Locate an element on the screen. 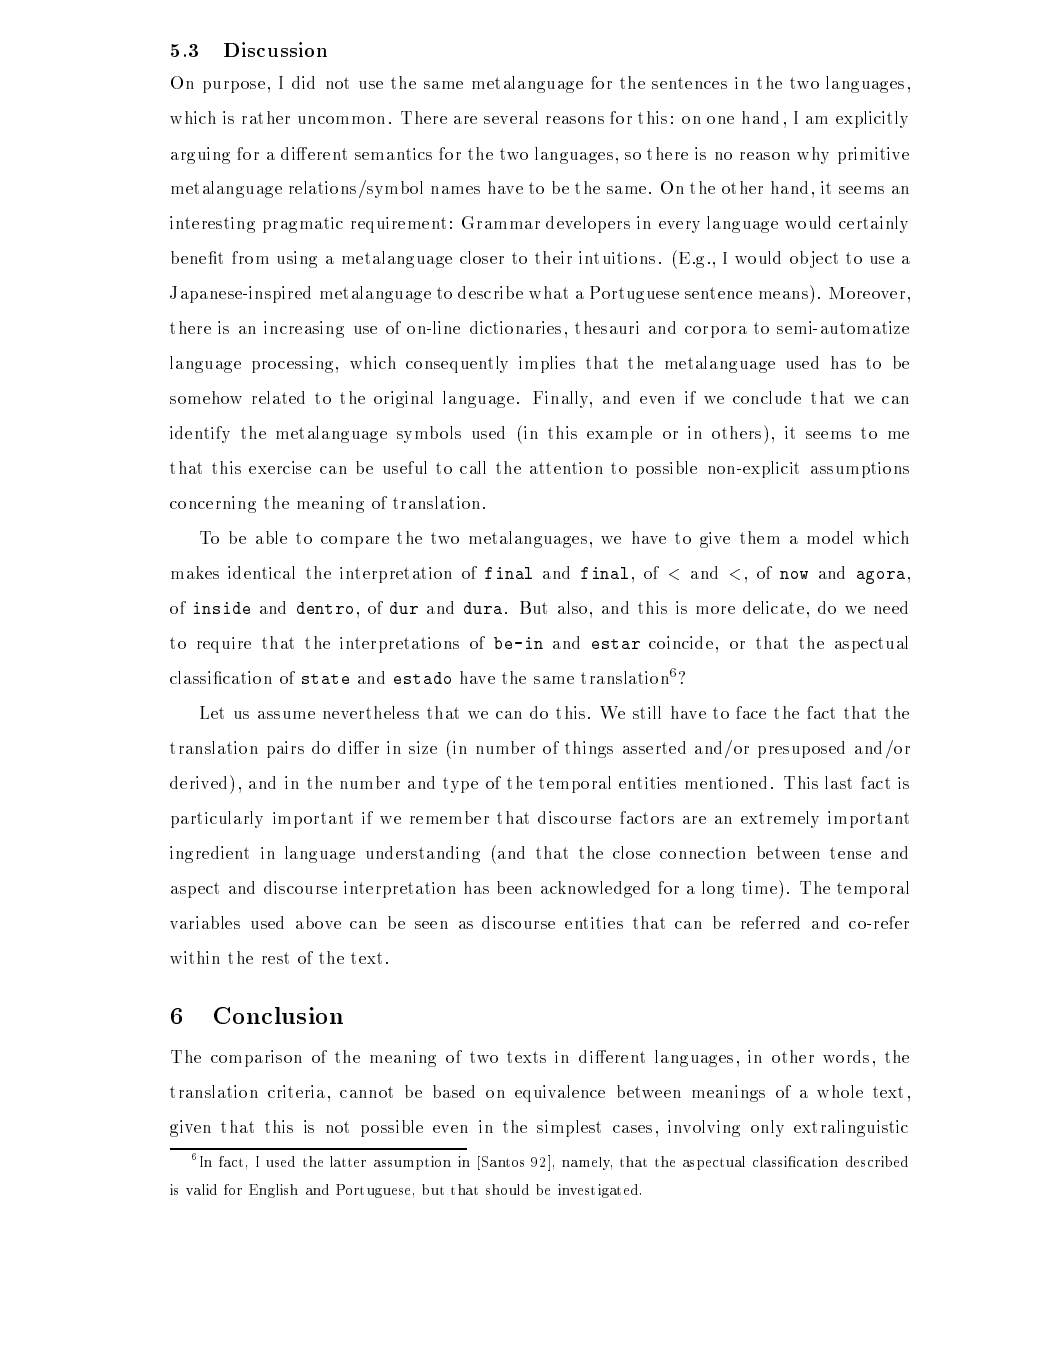 This screenshot has width=1053, height=1363. exercise is located at coordinates (280, 467).
